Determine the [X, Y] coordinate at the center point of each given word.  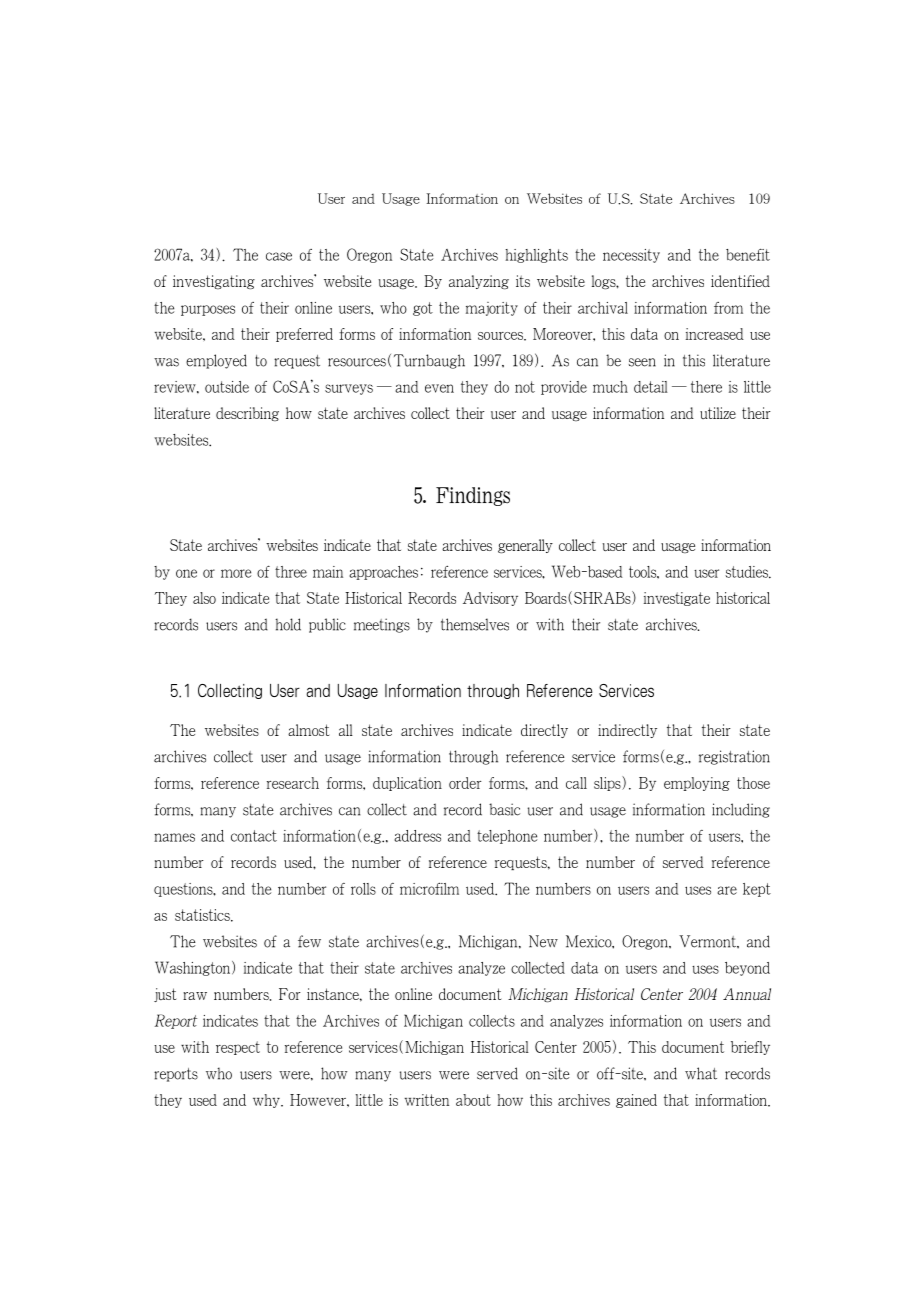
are [727, 890]
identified [740, 281]
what [701, 1073]
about [473, 1100]
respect [238, 1048]
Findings [473, 496]
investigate [677, 599]
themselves [475, 624]
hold [288, 624]
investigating [214, 282]
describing [247, 414]
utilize [718, 413]
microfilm [429, 888]
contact [254, 836]
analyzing [479, 282]
